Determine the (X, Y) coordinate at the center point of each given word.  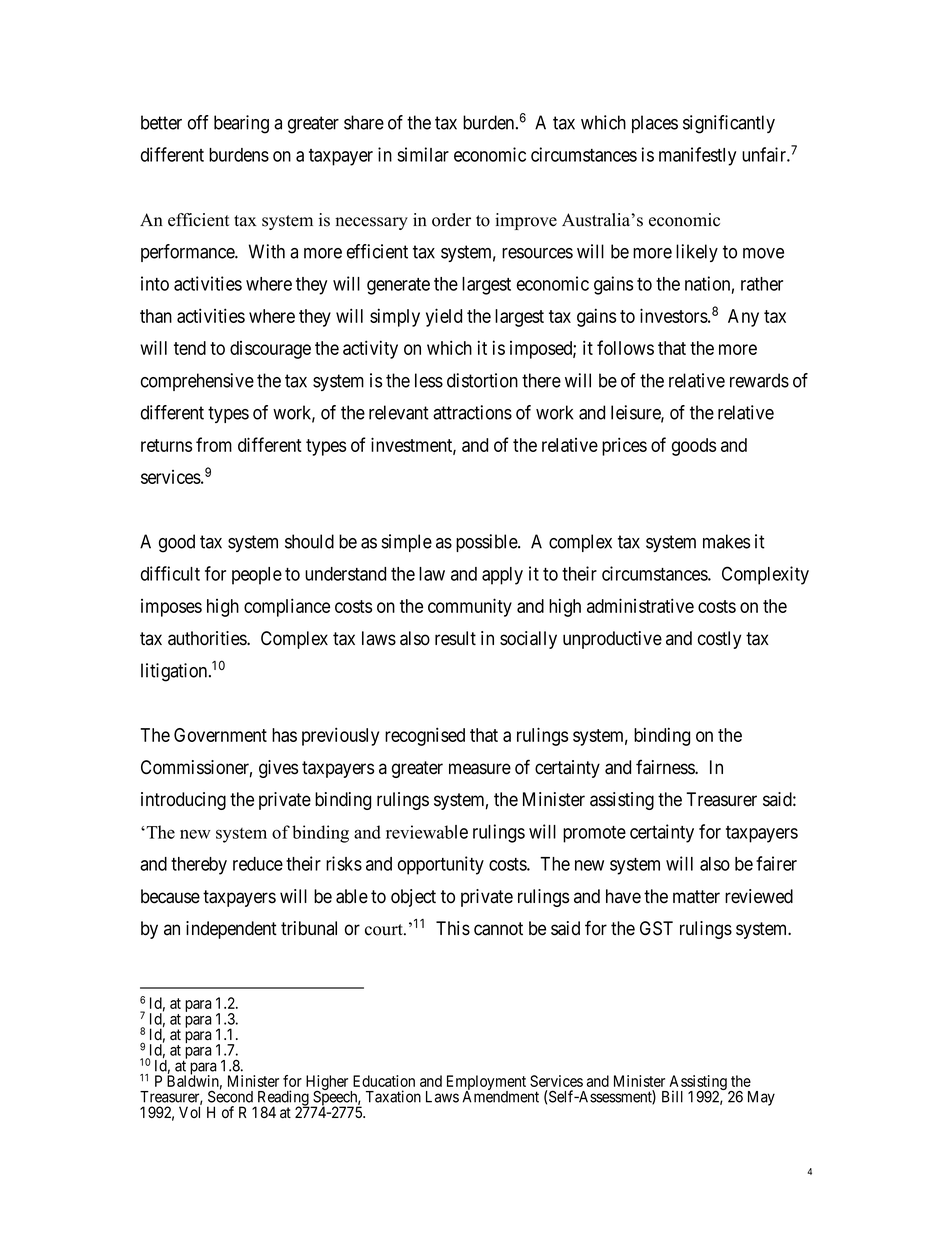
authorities (208, 638)
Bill (672, 1096)
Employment (486, 1084)
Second (230, 1096)
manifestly (697, 156)
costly (719, 640)
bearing (241, 124)
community (470, 607)
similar (423, 154)
